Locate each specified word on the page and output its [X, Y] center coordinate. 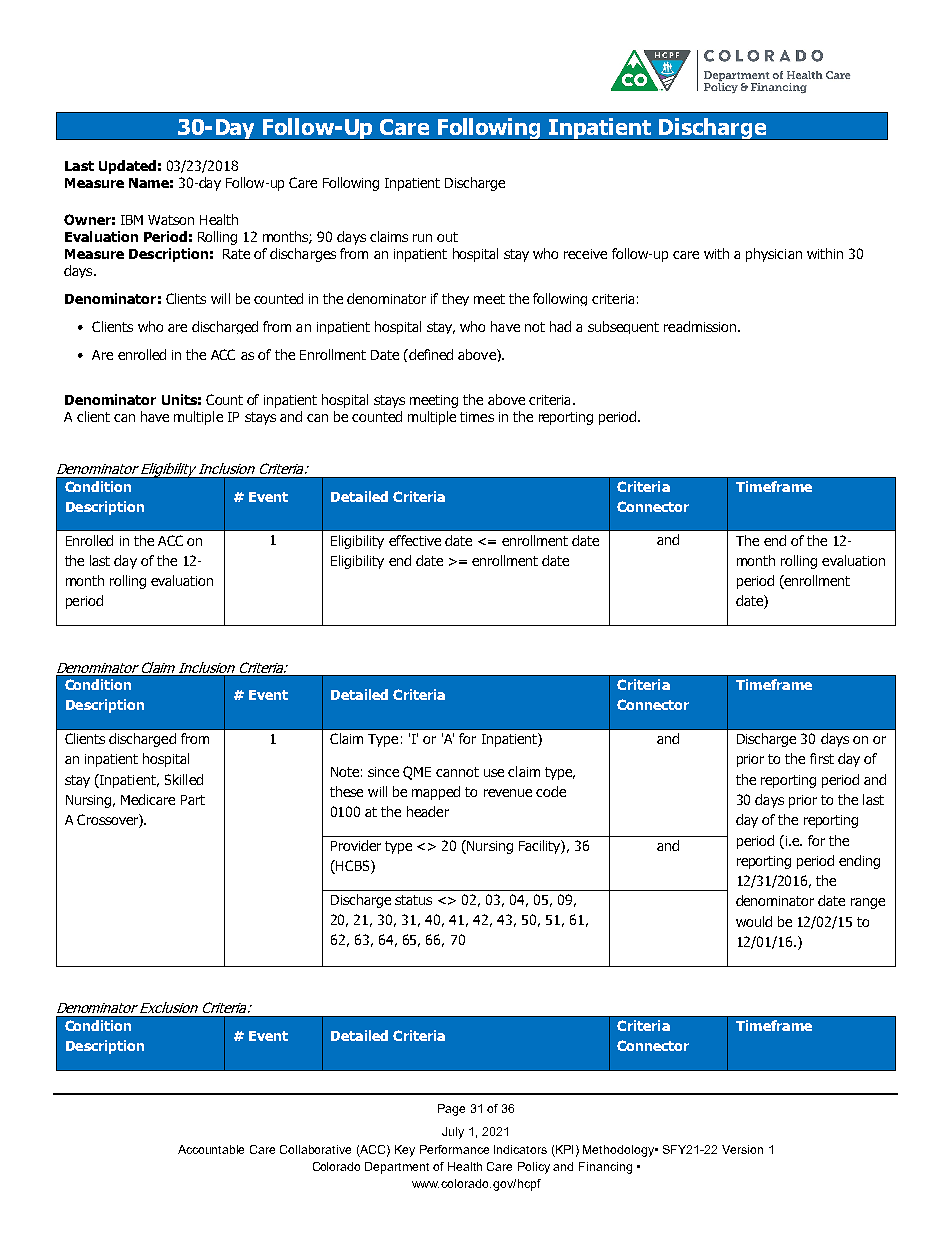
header [428, 811]
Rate [236, 254]
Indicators [520, 1149]
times [477, 417]
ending [859, 862]
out [447, 237]
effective [415, 540]
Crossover [108, 821]
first [822, 758]
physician [774, 255]
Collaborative [315, 1149]
